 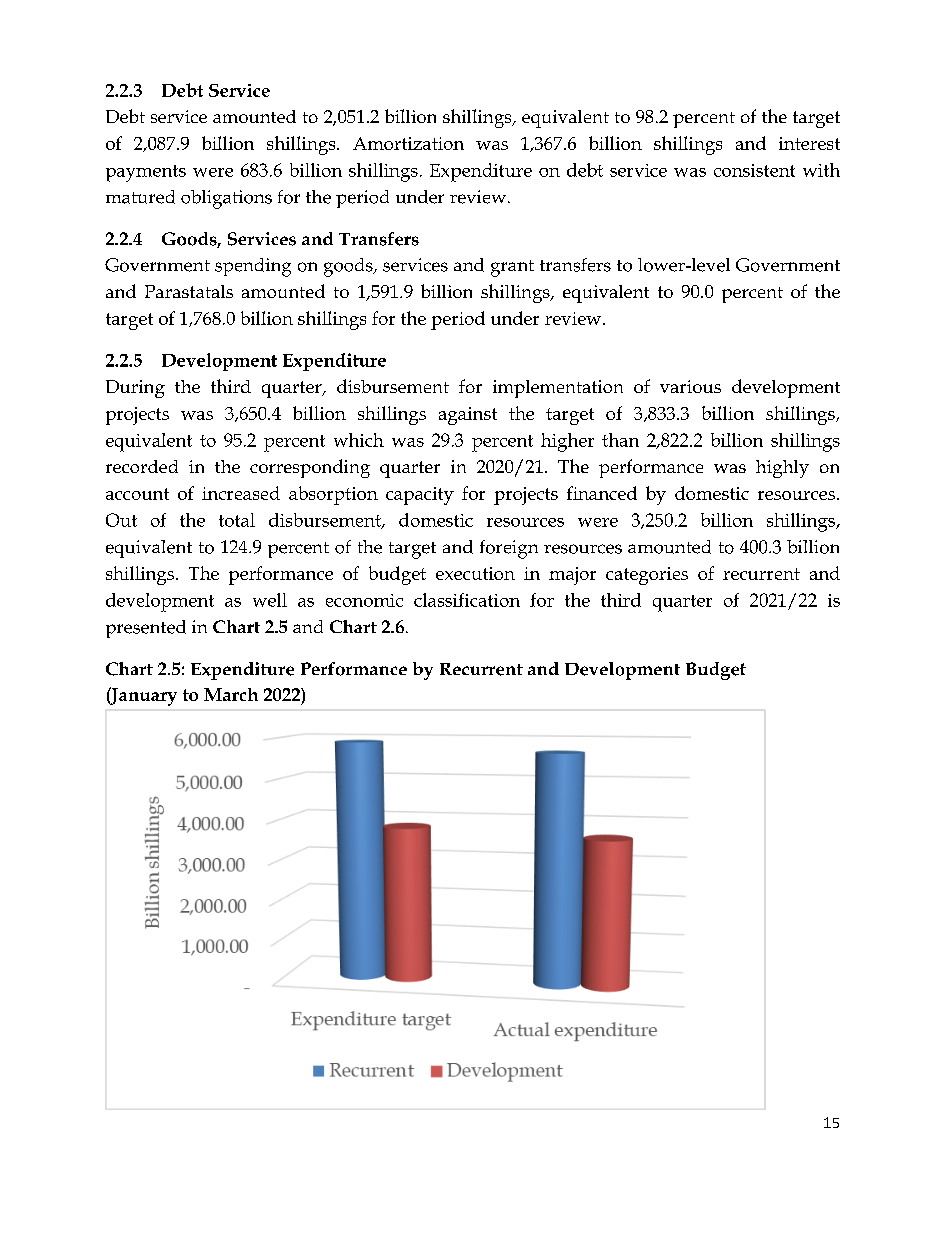 What do you see at coordinates (408, 143) in the screenshot?
I see `Amortization` at bounding box center [408, 143].
